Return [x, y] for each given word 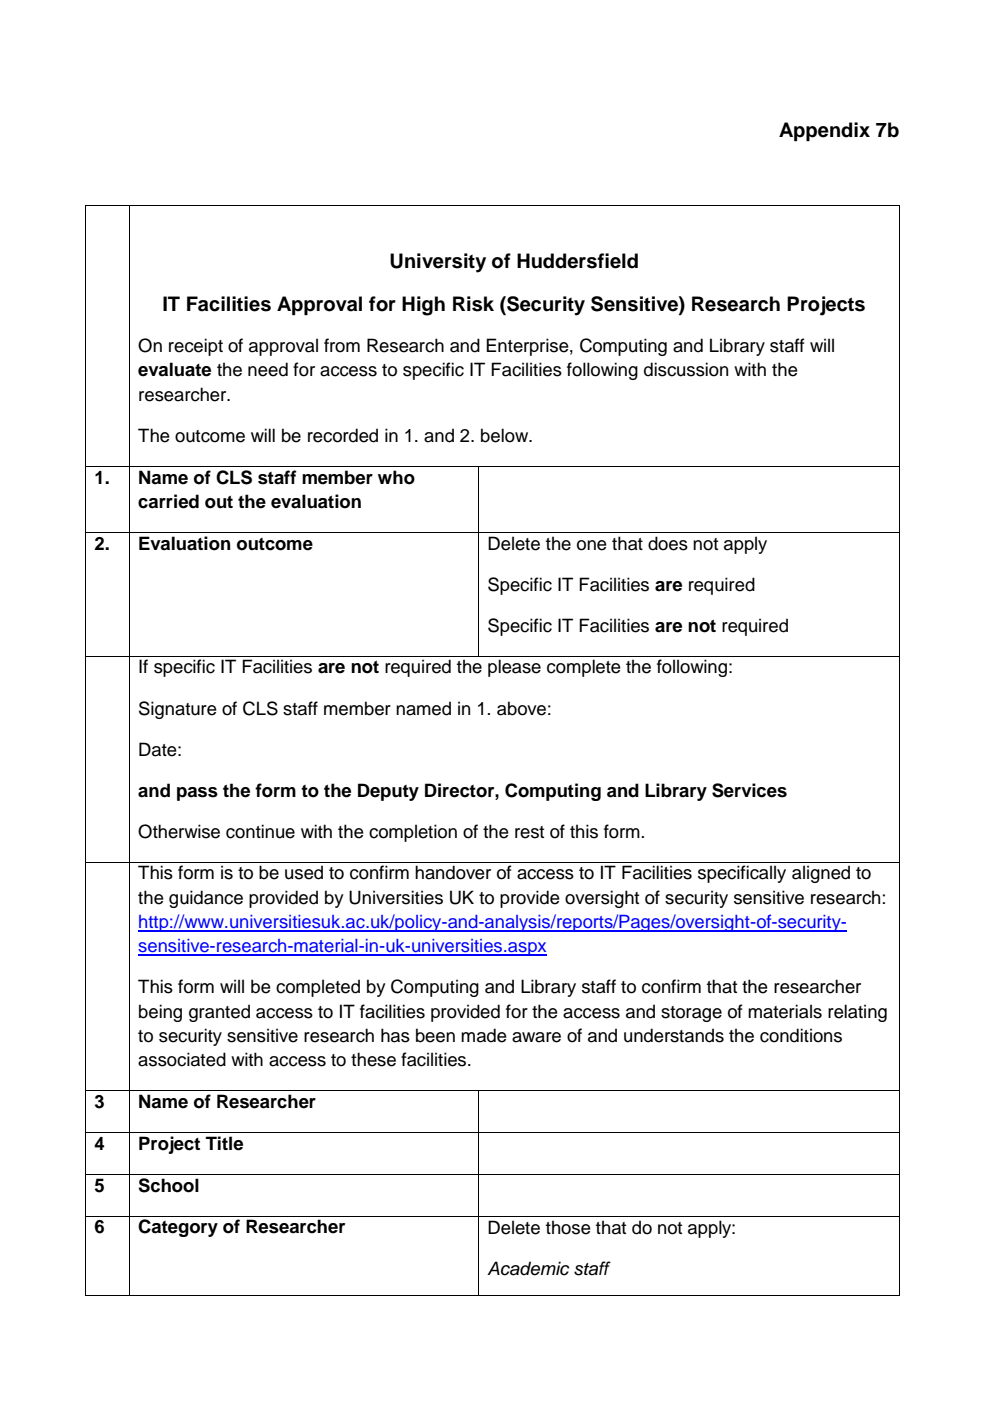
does [668, 543]
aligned [821, 874]
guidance [206, 899]
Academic [528, 1268]
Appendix [824, 131]
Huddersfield [577, 261]
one [592, 545]
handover [453, 872]
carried [168, 501]
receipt [196, 347]
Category [178, 1228]
